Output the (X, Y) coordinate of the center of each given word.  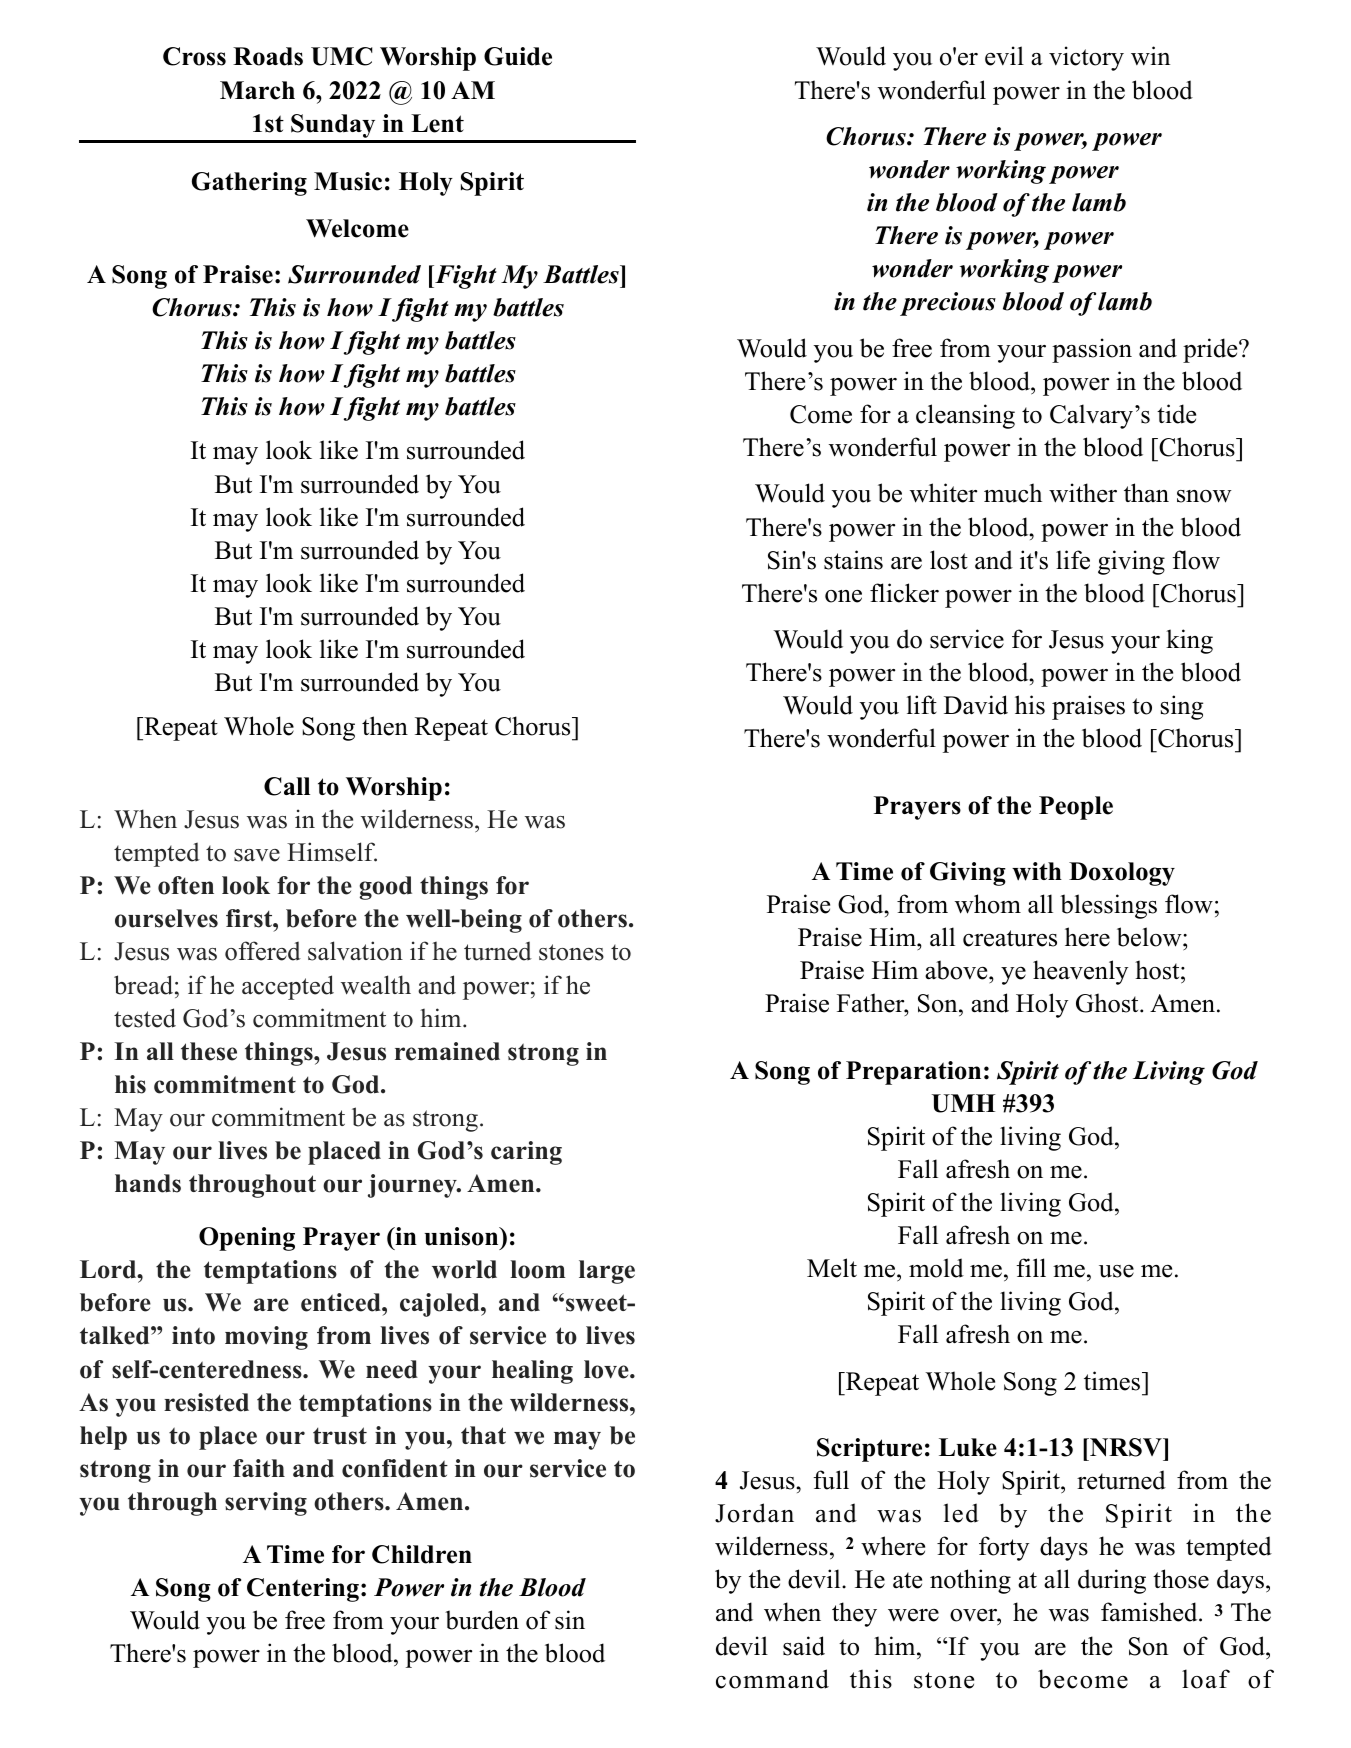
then (385, 726)
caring (526, 1153)
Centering (303, 1590)
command (772, 1679)
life (1073, 560)
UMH (963, 1103)
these (209, 1051)
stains (853, 560)
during (1112, 1581)
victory (1086, 58)
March (257, 90)
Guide (518, 56)
